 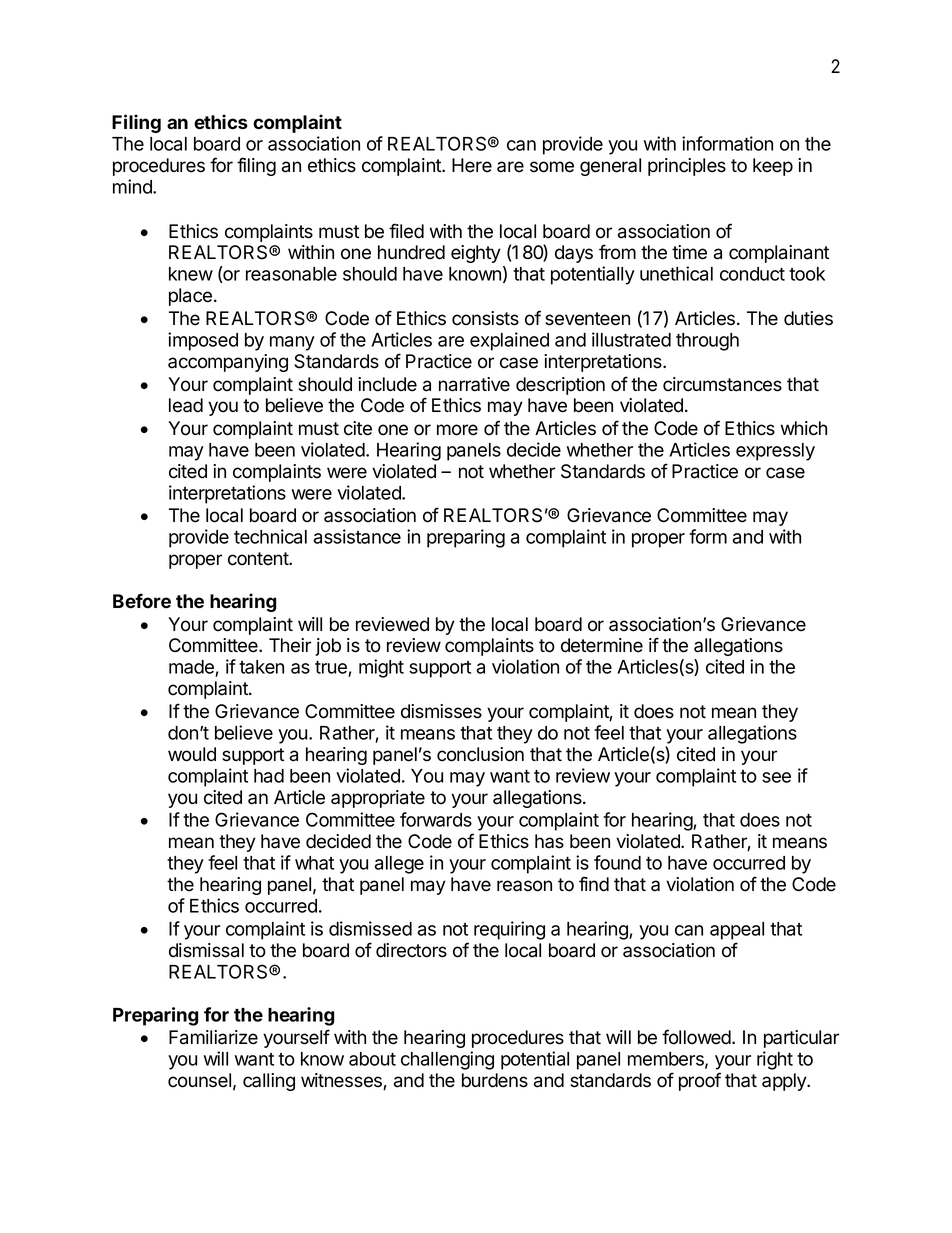 I want to click on mind, so click(x=133, y=186).
